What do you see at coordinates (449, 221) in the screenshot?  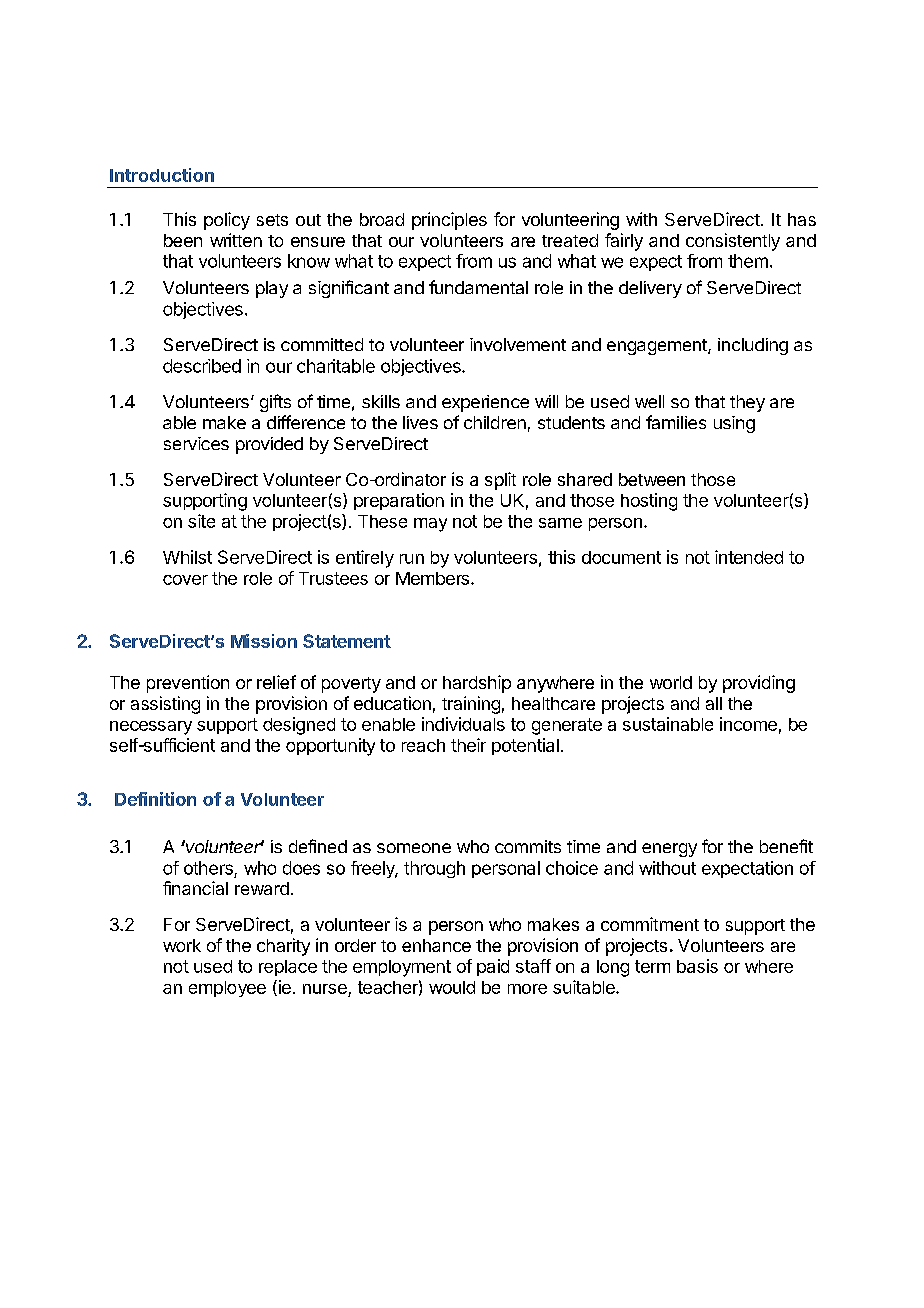 I see `principles` at bounding box center [449, 221].
